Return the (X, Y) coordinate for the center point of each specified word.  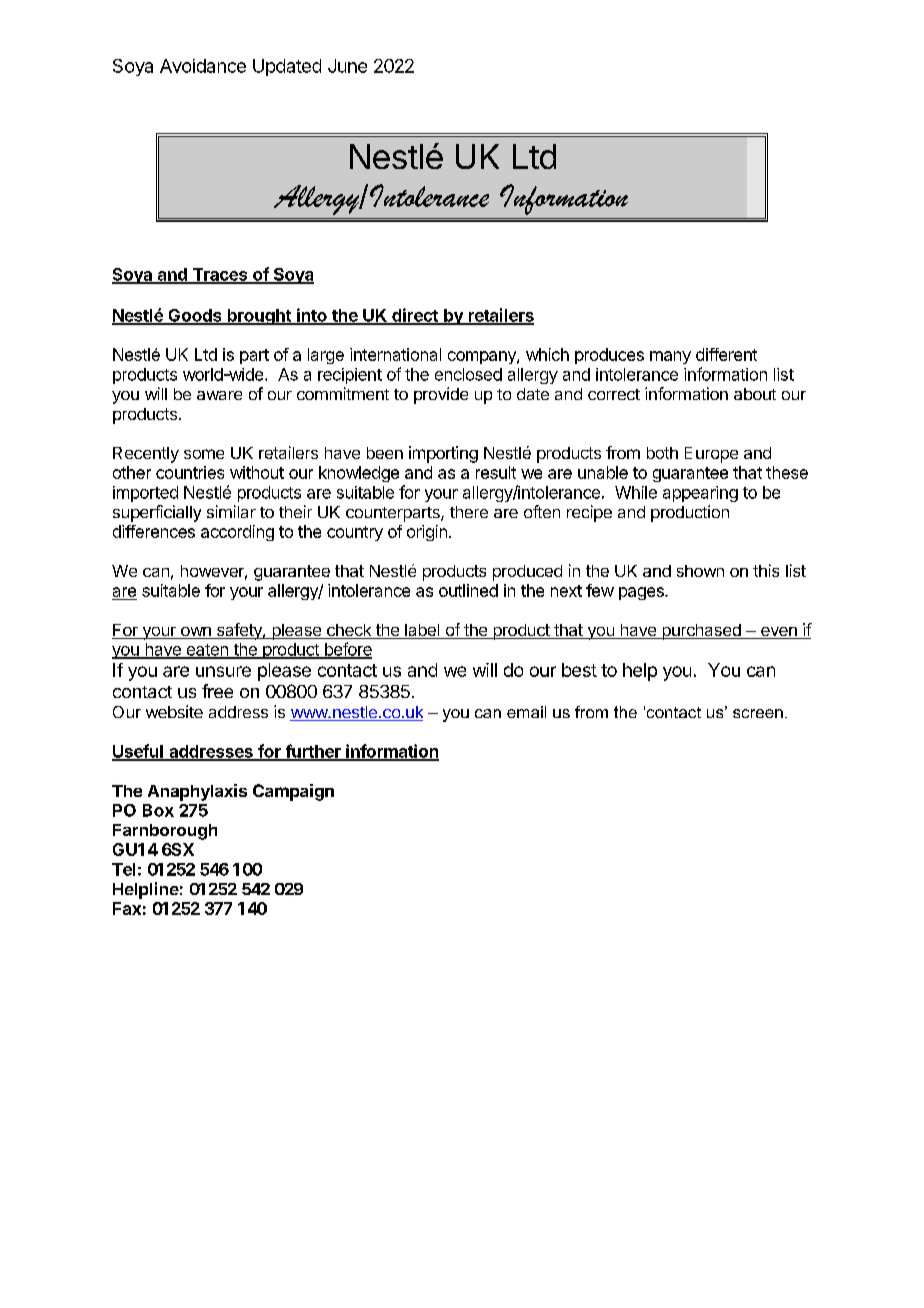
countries (190, 472)
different (726, 354)
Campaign (293, 792)
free (217, 691)
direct (415, 316)
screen (758, 713)
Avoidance (203, 66)
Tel (123, 869)
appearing (700, 494)
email (526, 712)
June (347, 66)
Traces (220, 275)
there (469, 512)
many (670, 357)
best (579, 670)
